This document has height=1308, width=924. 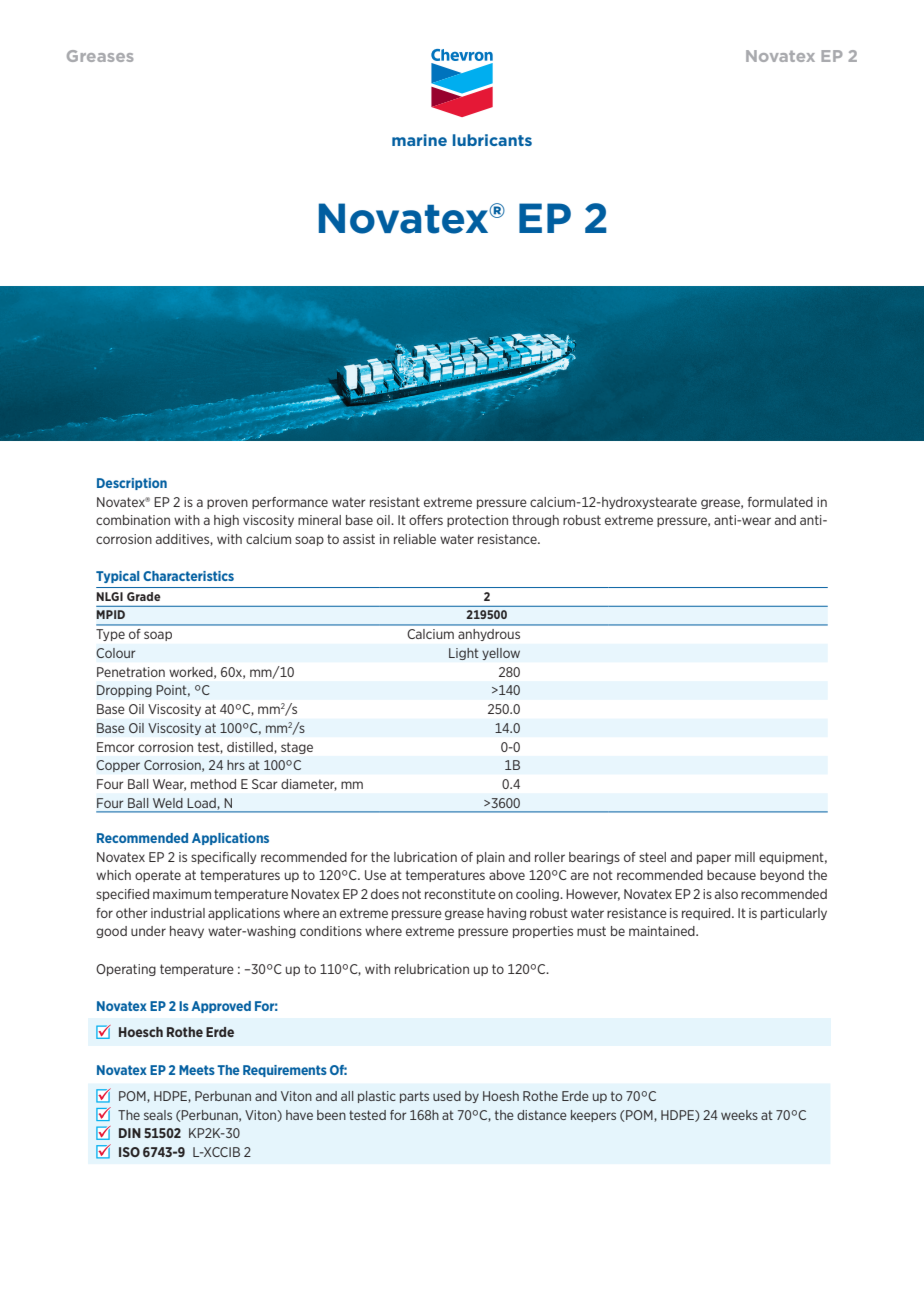 What do you see at coordinates (492, 140) in the document?
I see `lubricants` at bounding box center [492, 140].
